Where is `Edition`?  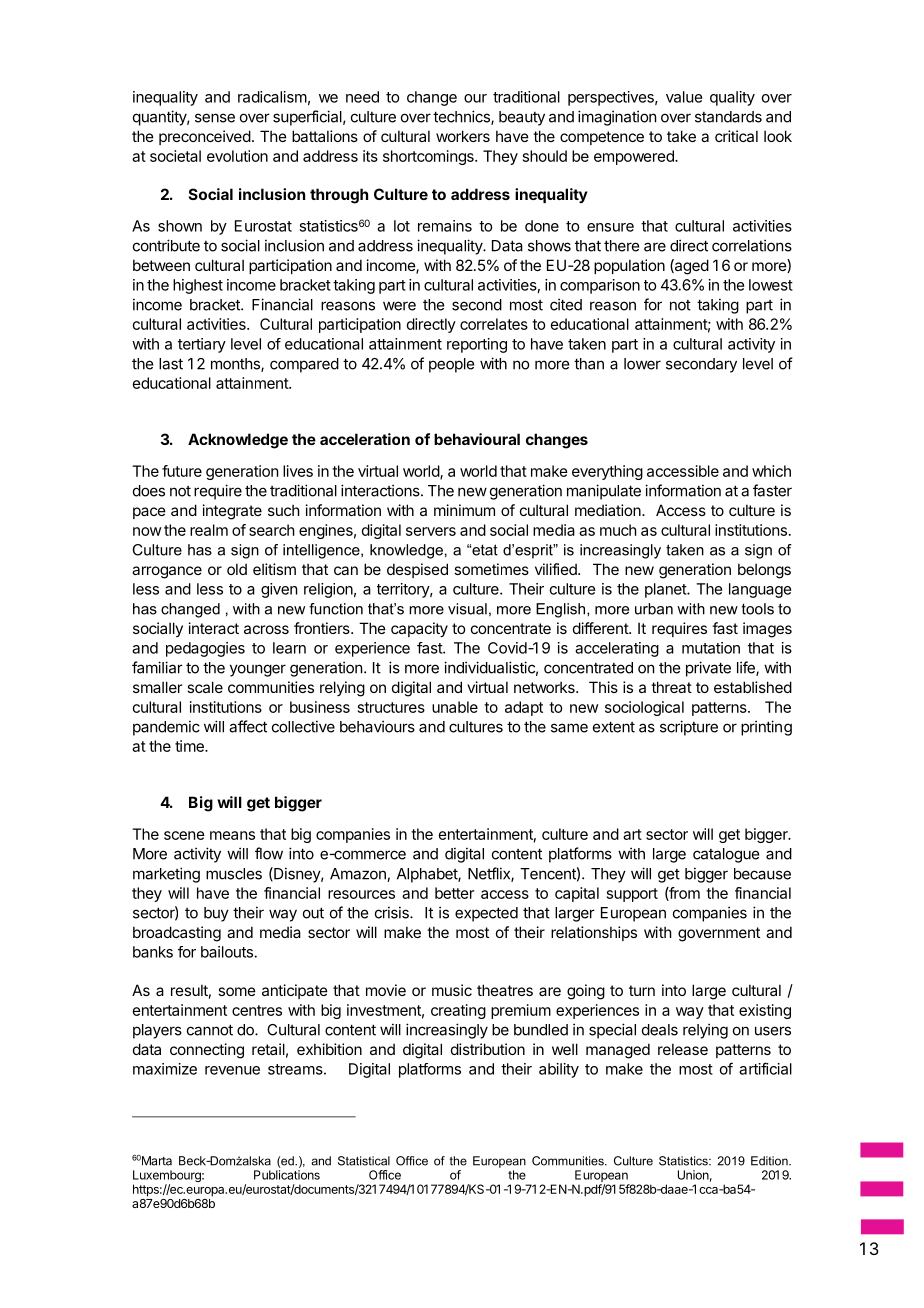 Edition is located at coordinates (770, 1161).
